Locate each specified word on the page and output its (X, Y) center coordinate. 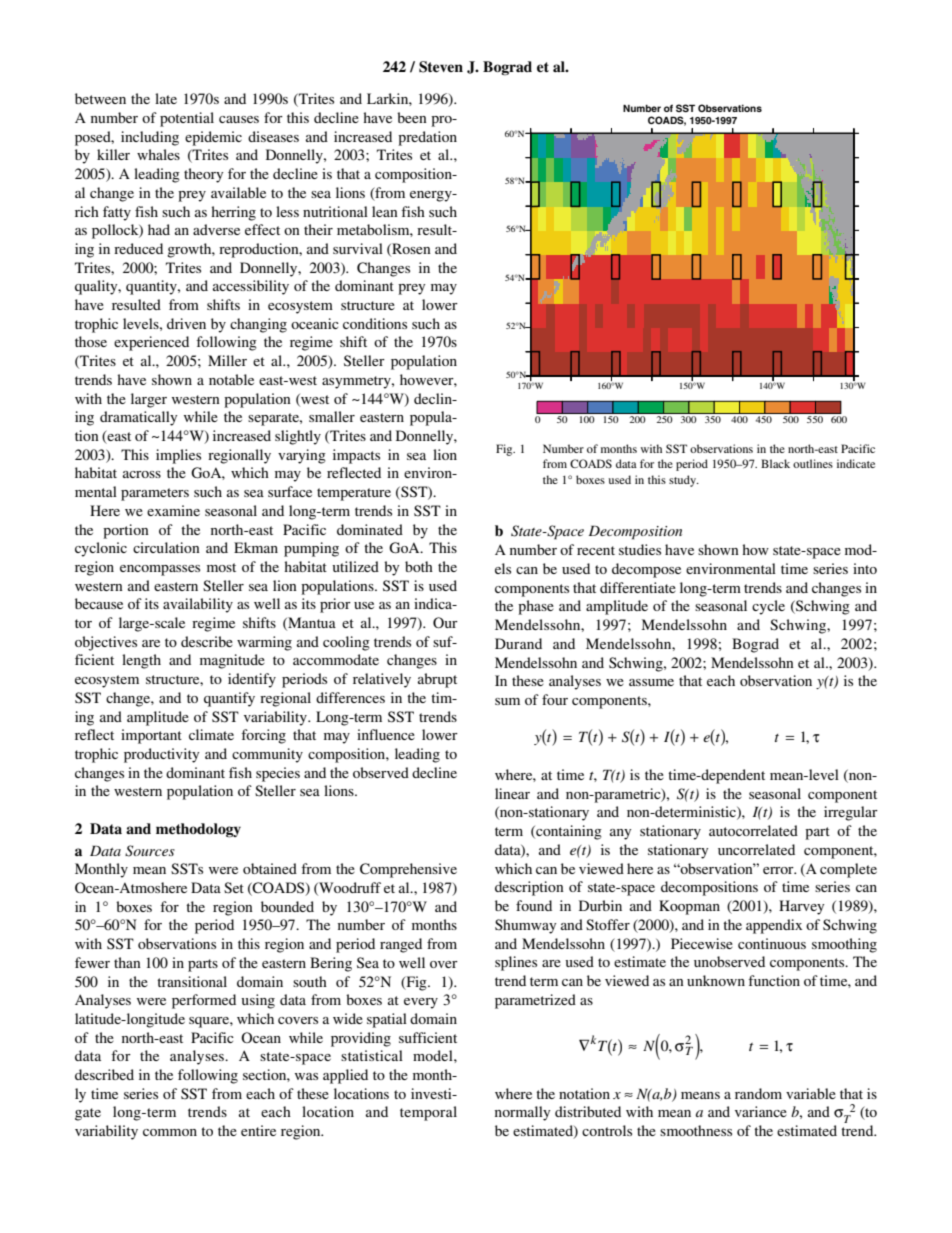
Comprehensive (408, 870)
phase (536, 607)
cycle (768, 607)
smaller (332, 416)
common (170, 1132)
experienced (151, 343)
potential (187, 119)
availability (198, 605)
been (412, 117)
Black (775, 463)
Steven (441, 67)
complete (848, 870)
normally (522, 1113)
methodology (198, 830)
